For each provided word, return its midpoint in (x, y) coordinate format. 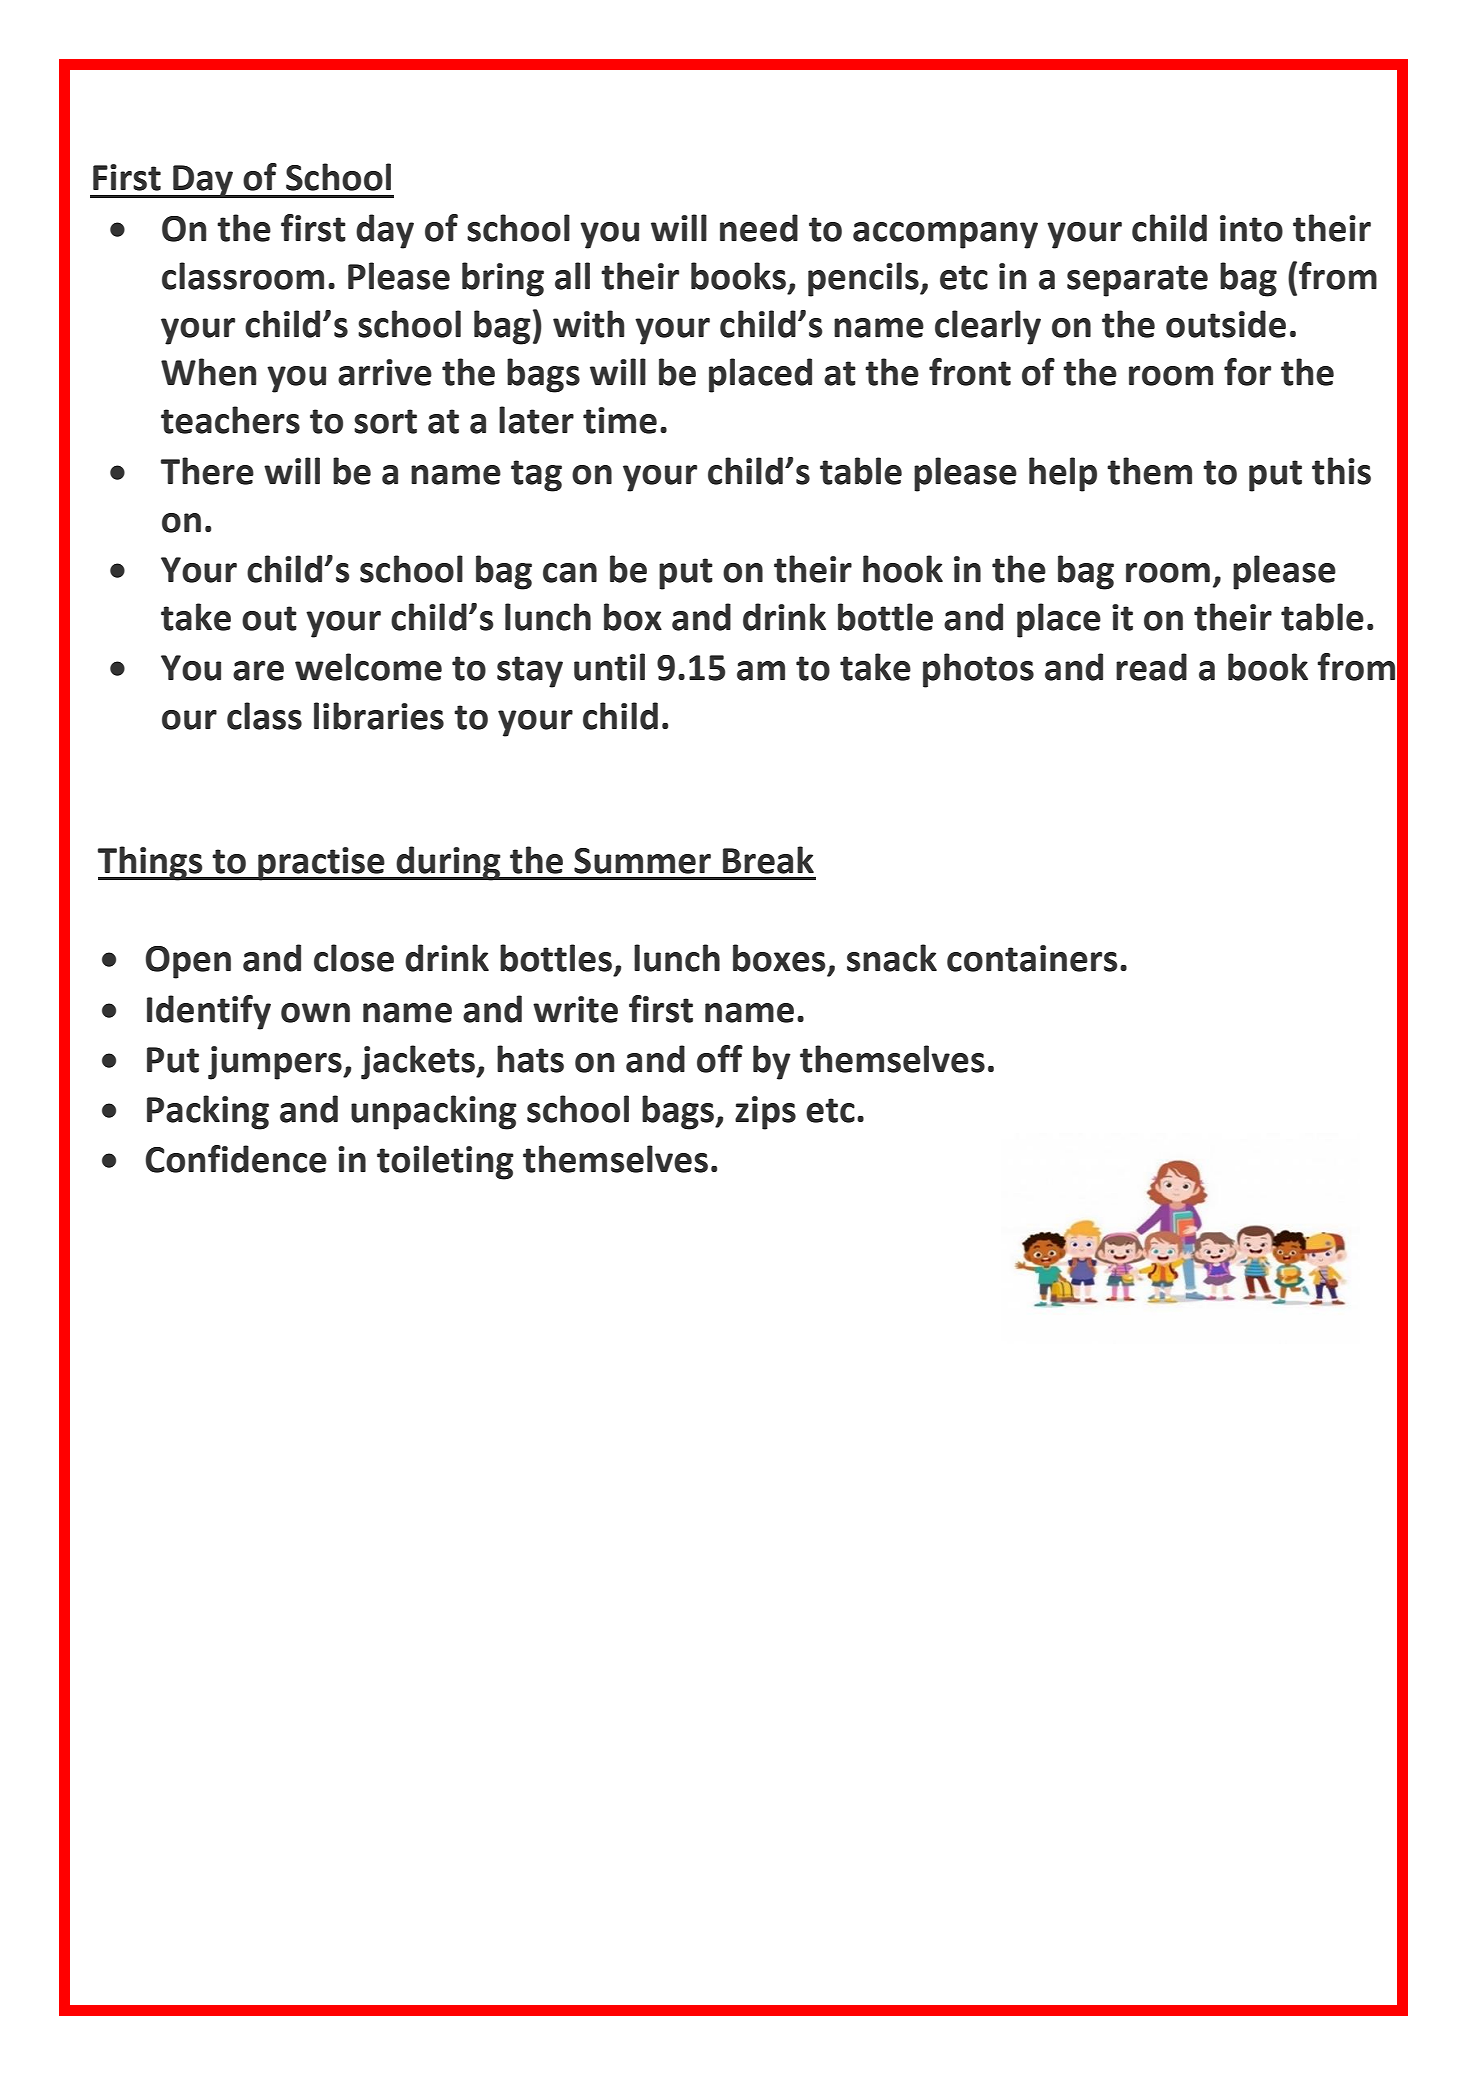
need (759, 228)
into (1251, 228)
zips (765, 1113)
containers (1032, 958)
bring (503, 279)
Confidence (236, 1159)
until (609, 667)
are (258, 671)
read (1151, 667)
